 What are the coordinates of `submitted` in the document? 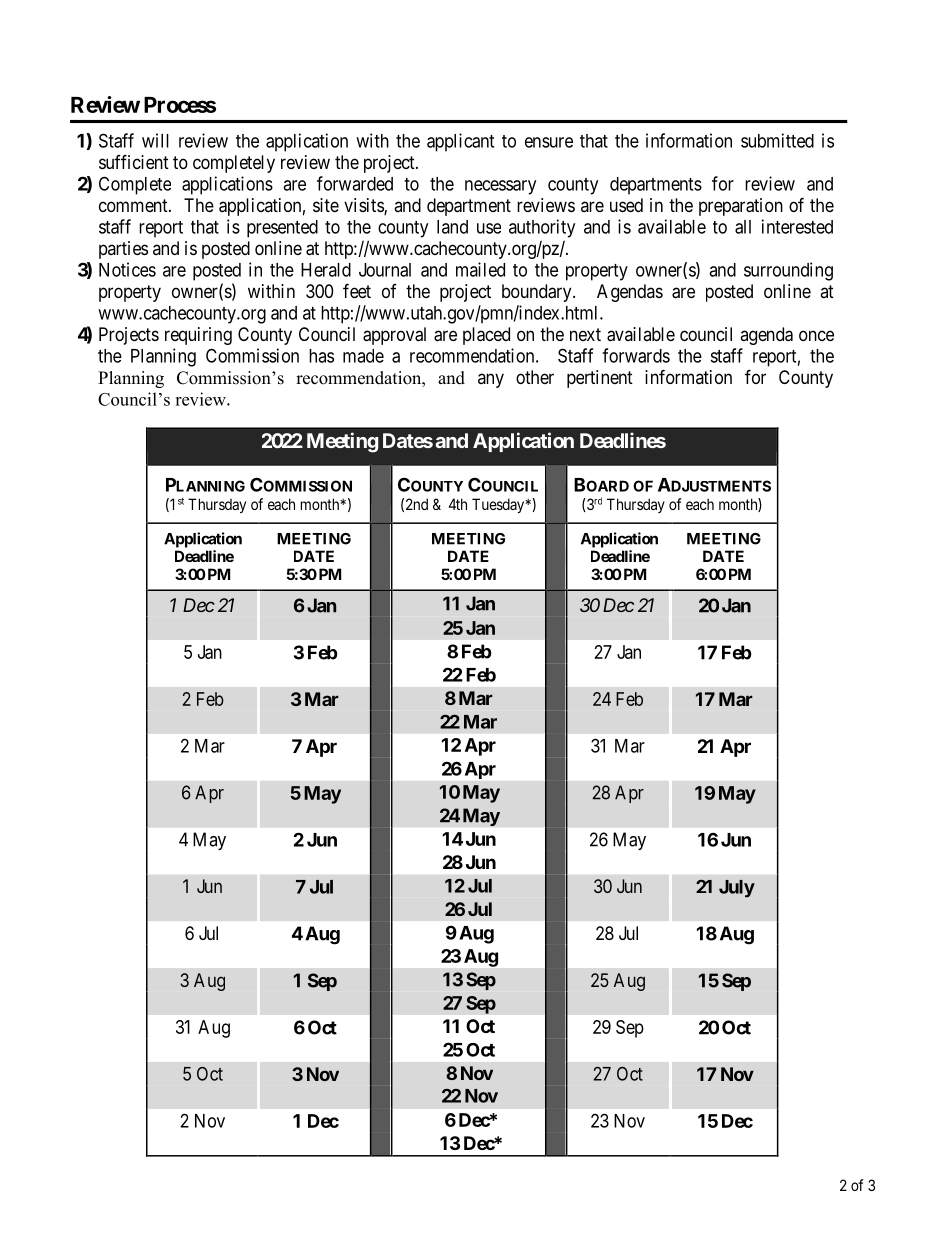 It's located at (777, 140).
